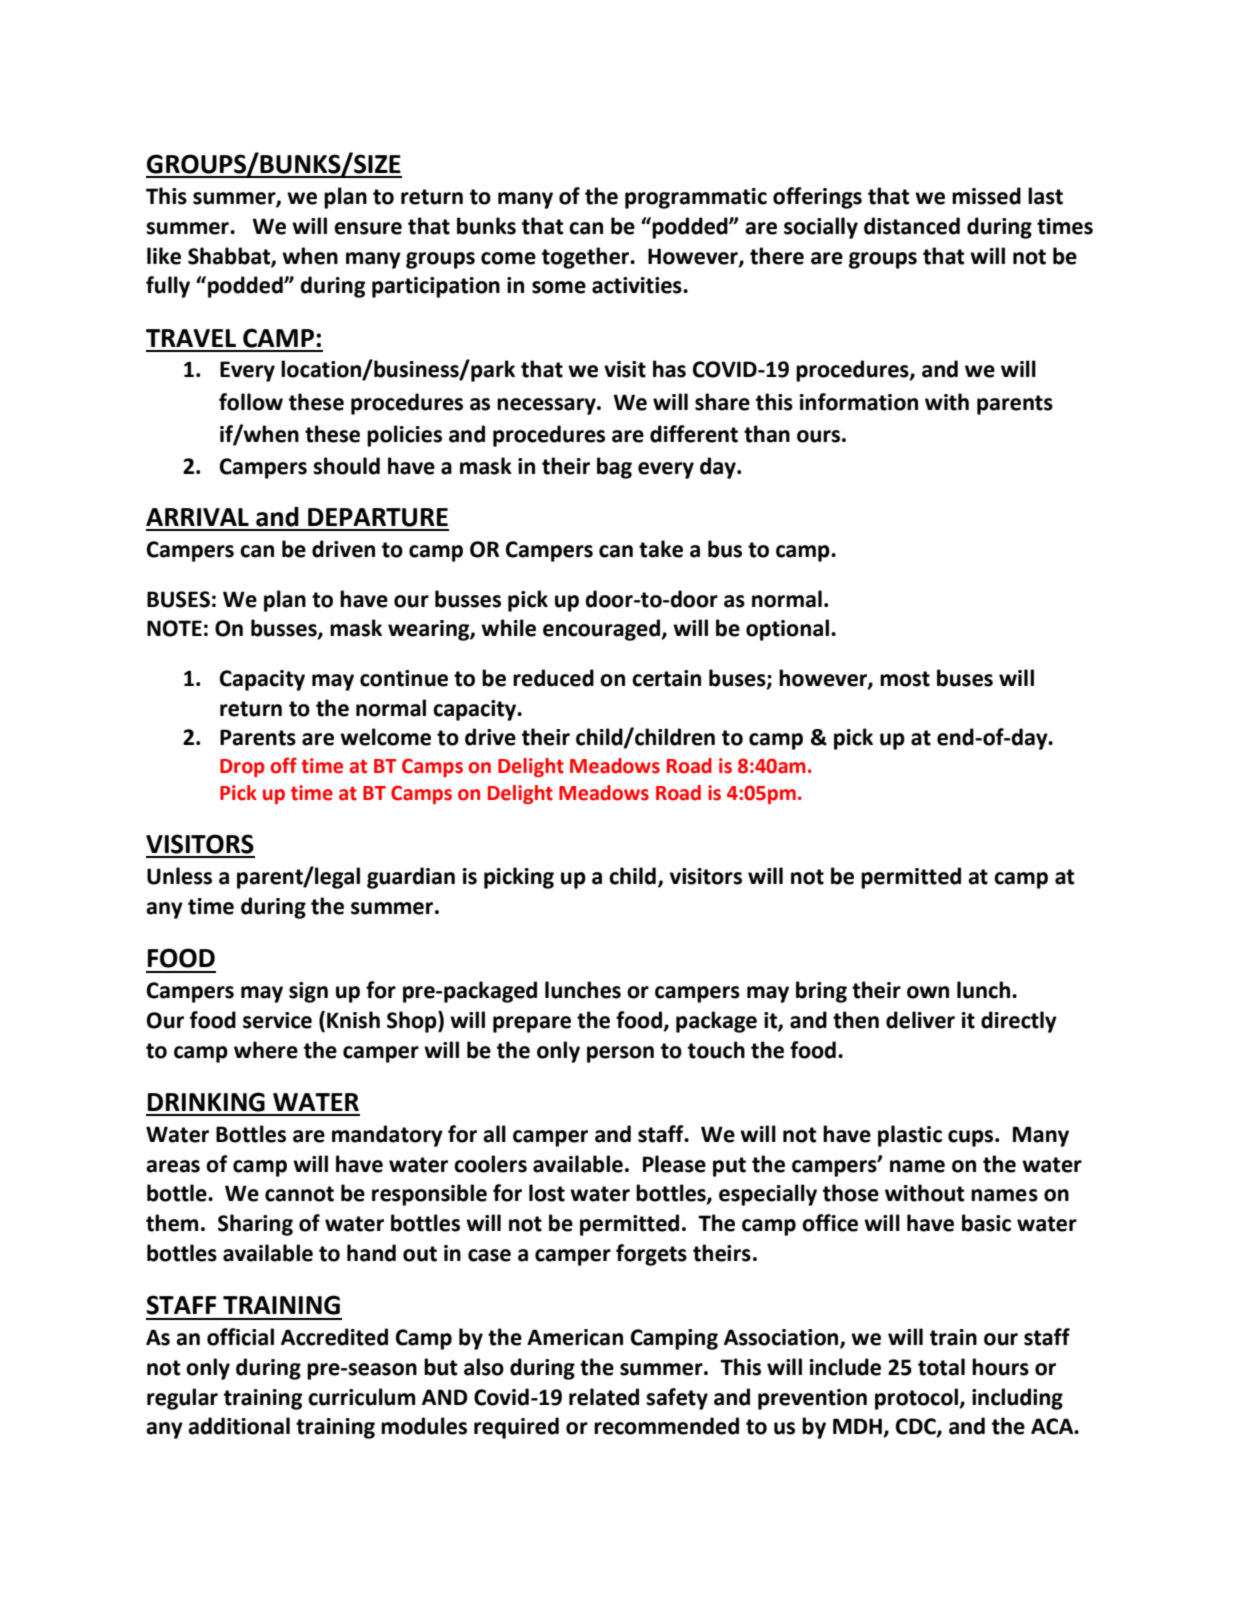 The height and width of the document is (1608, 1242). Describe the element at coordinates (553, 678) in the document. I see `reduced` at that location.
